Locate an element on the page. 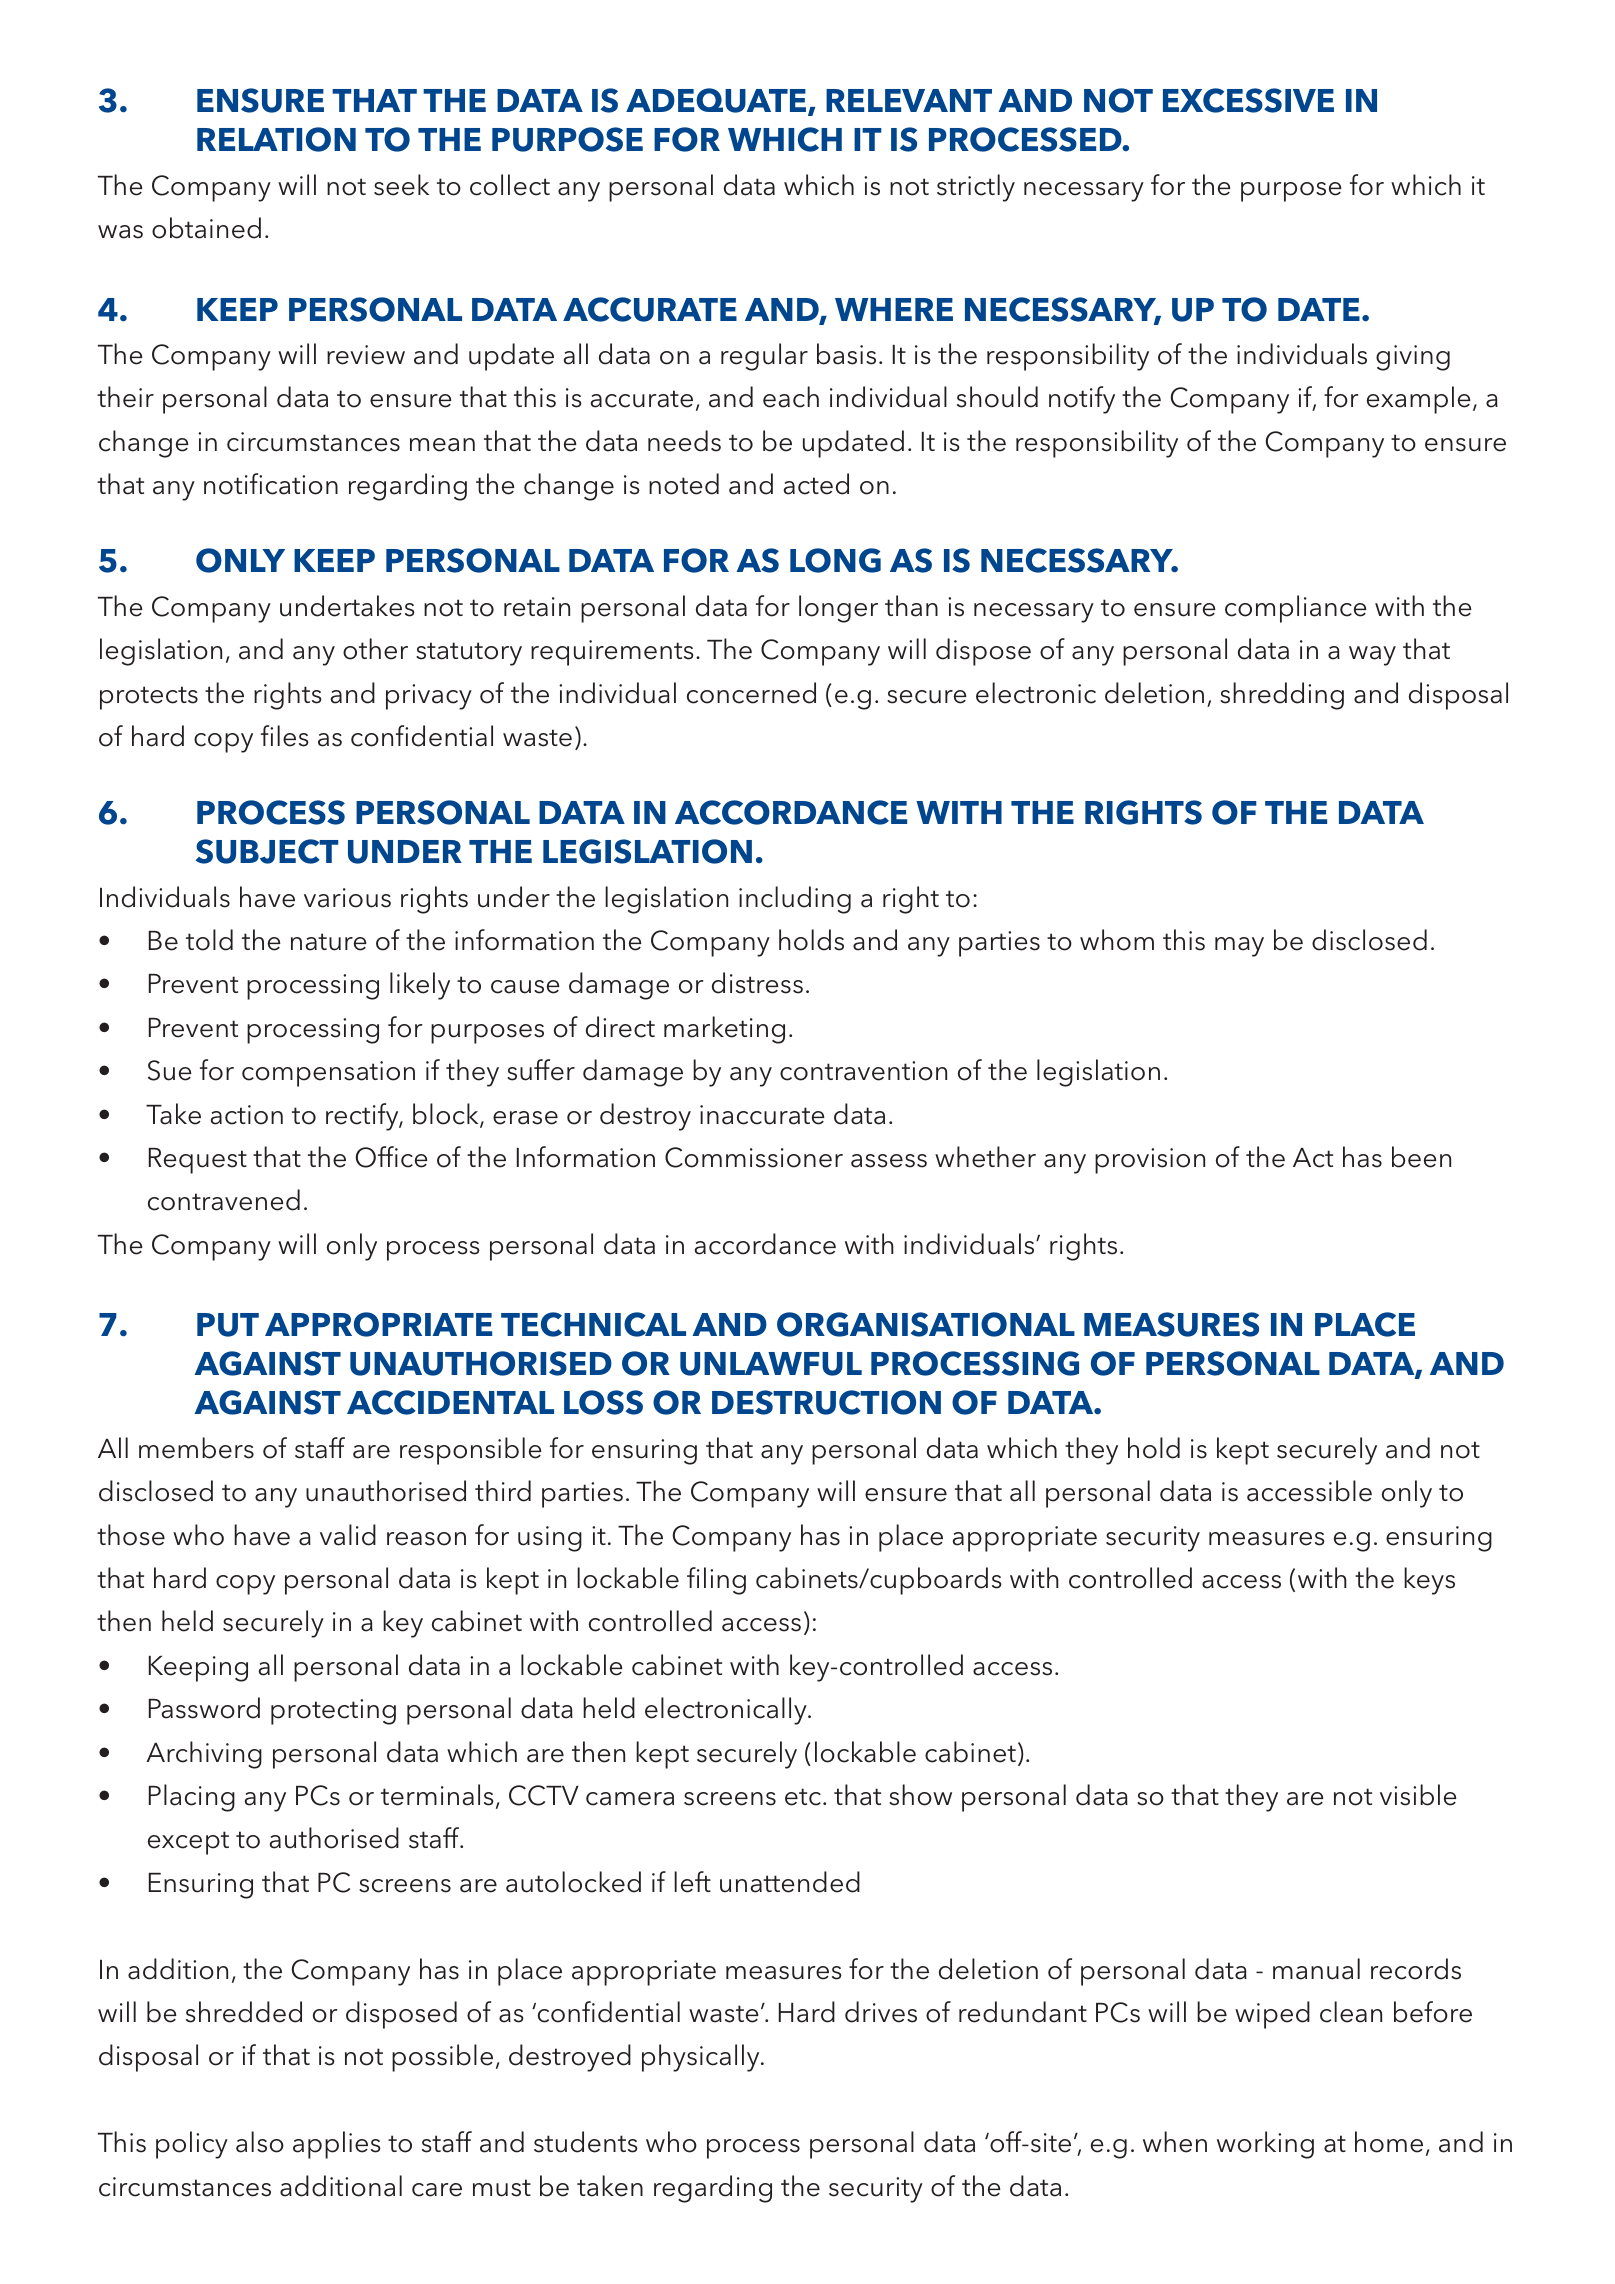  members is located at coordinates (196, 1448).
